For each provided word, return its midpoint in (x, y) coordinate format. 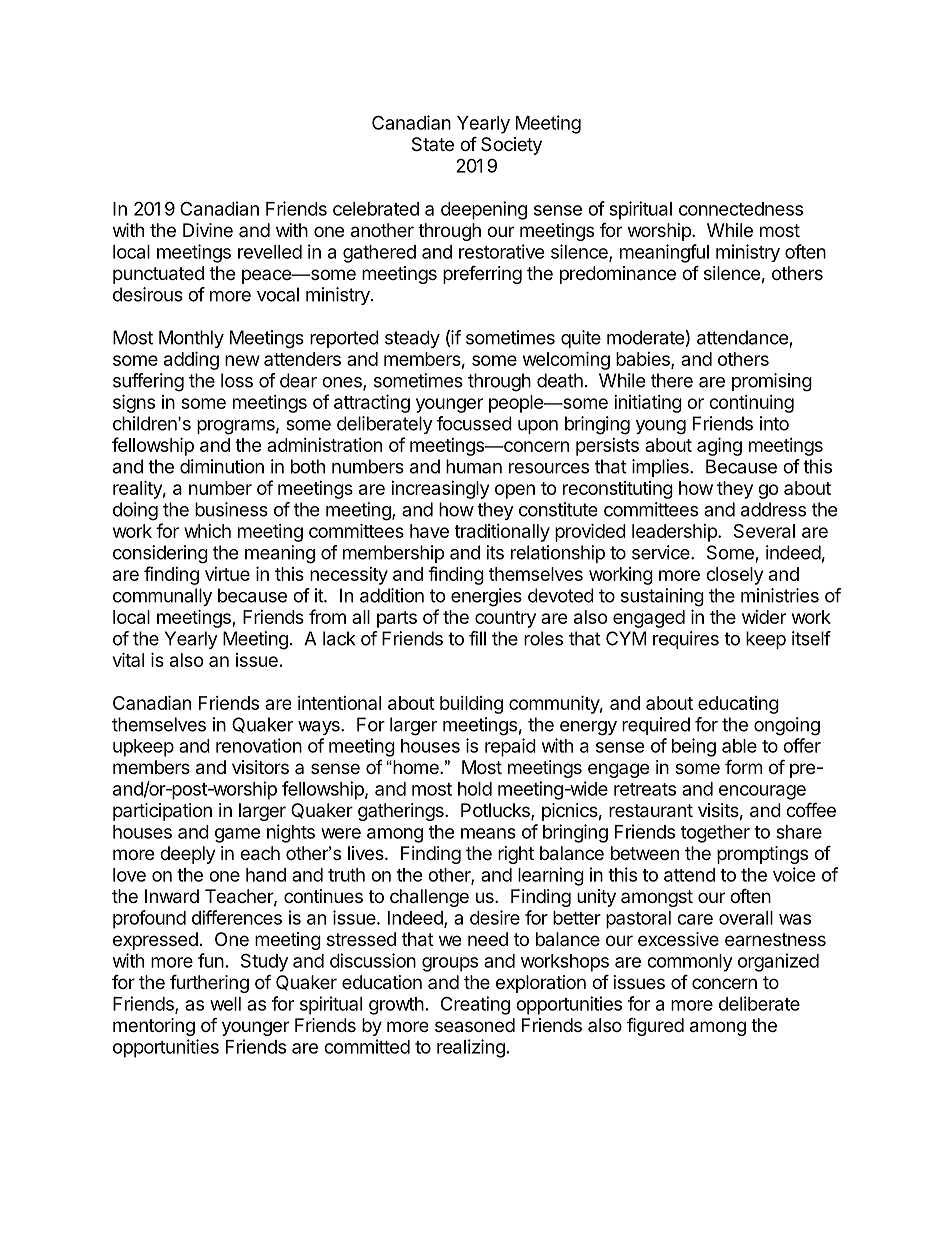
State (433, 144)
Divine (208, 230)
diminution (222, 466)
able (739, 746)
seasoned (475, 1025)
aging (719, 446)
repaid (510, 747)
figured (655, 1027)
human (474, 466)
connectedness (741, 209)
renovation (259, 745)
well (225, 1004)
